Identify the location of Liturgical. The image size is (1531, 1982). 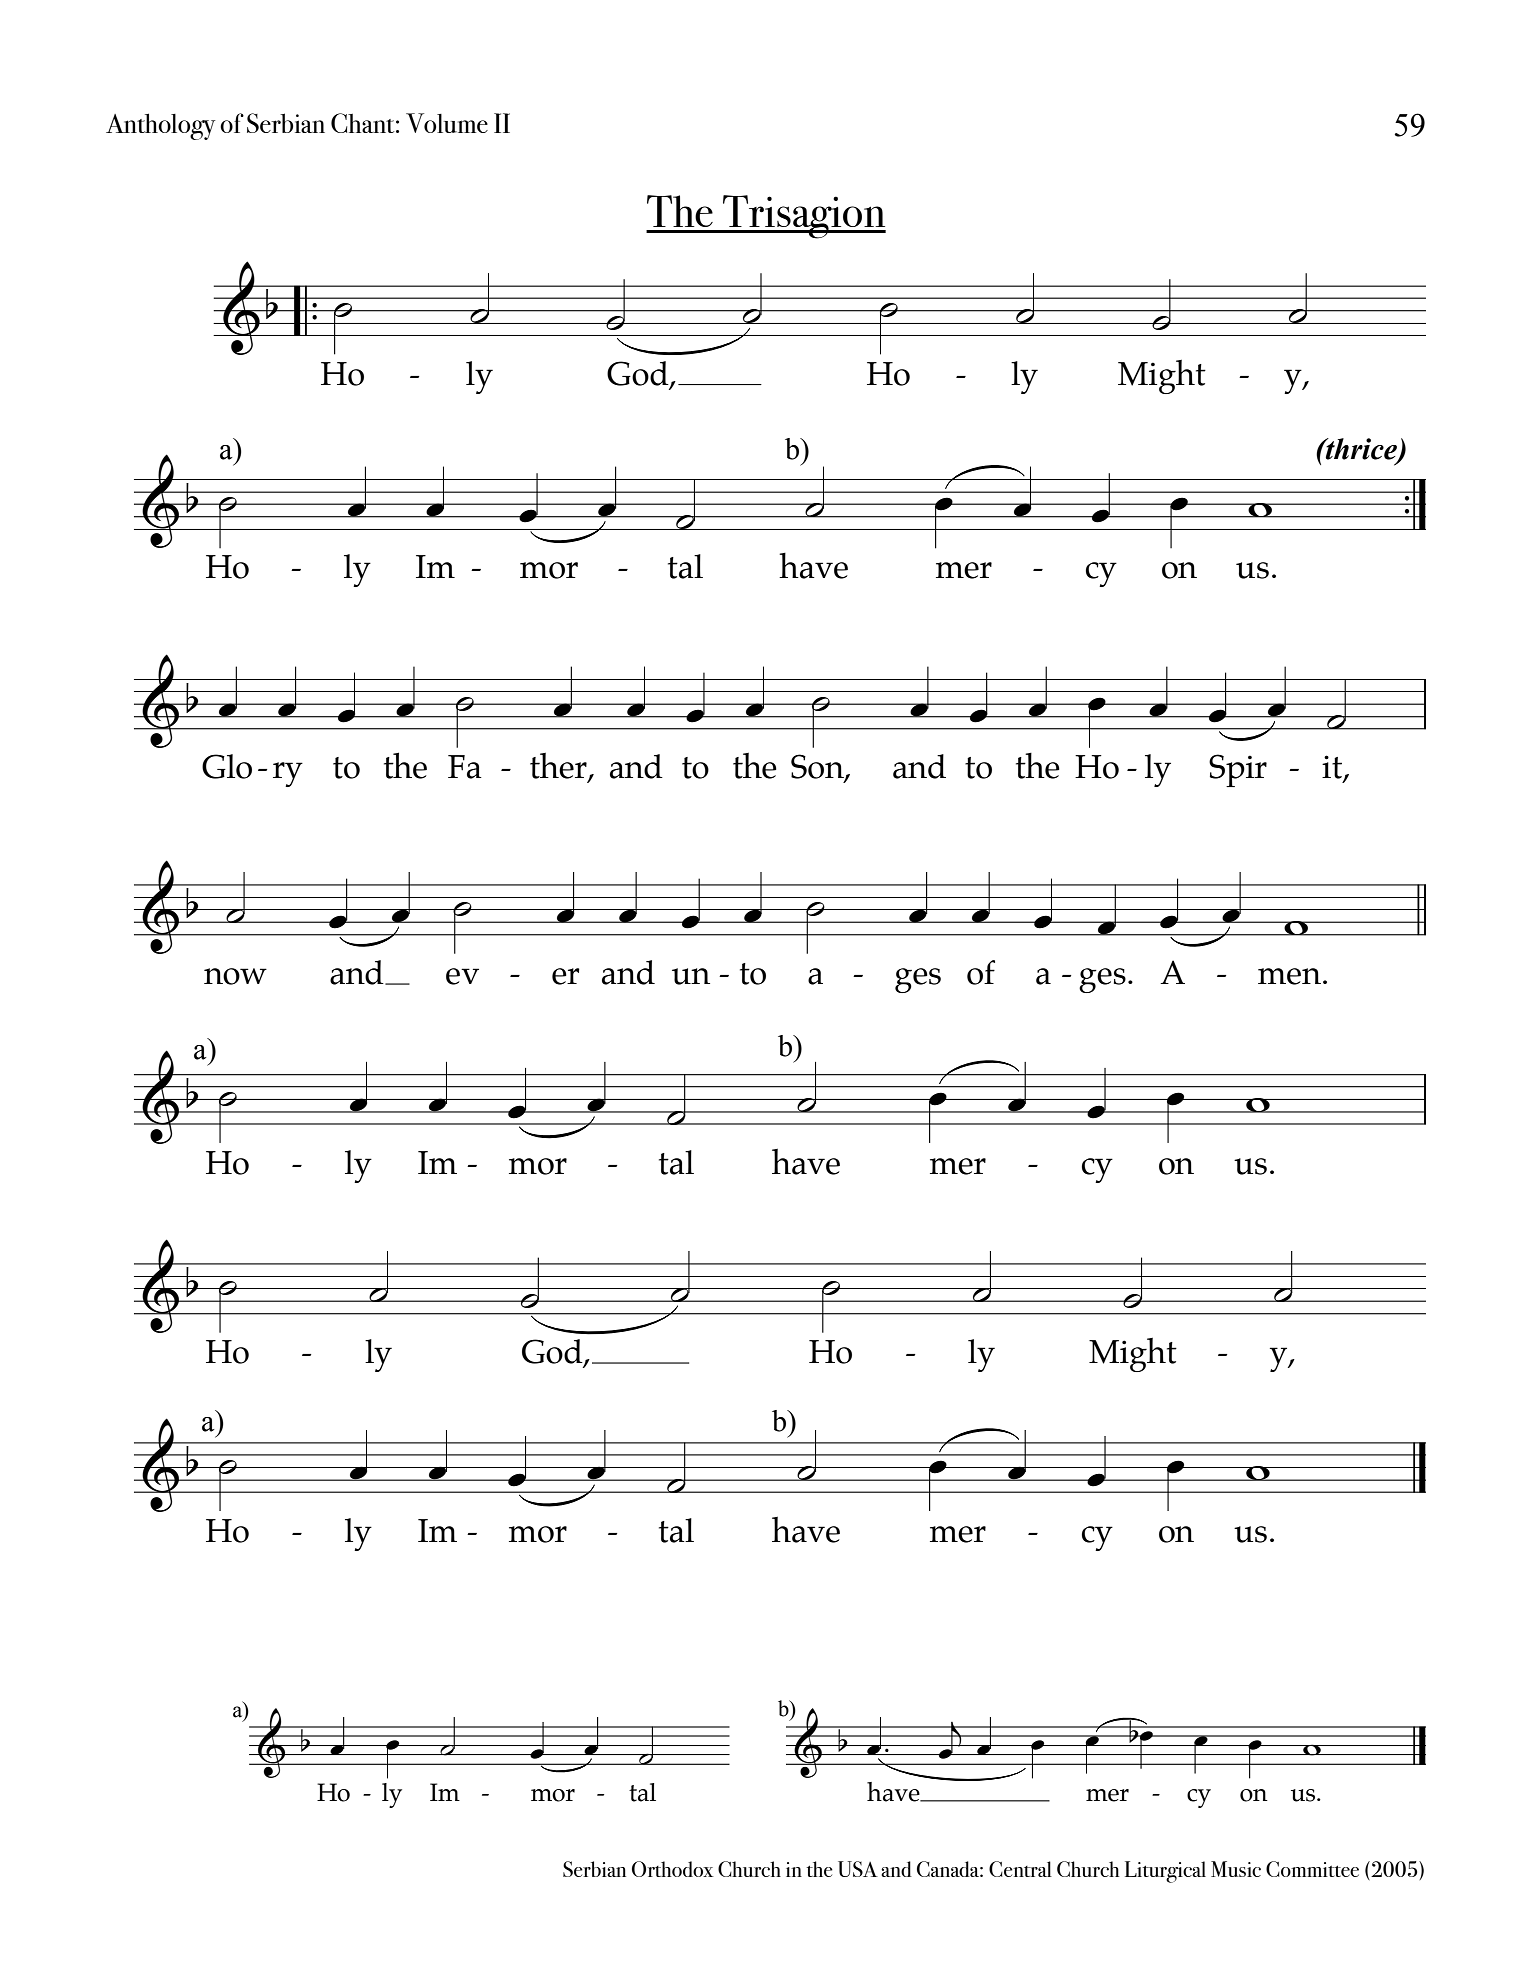
(1165, 1872).
